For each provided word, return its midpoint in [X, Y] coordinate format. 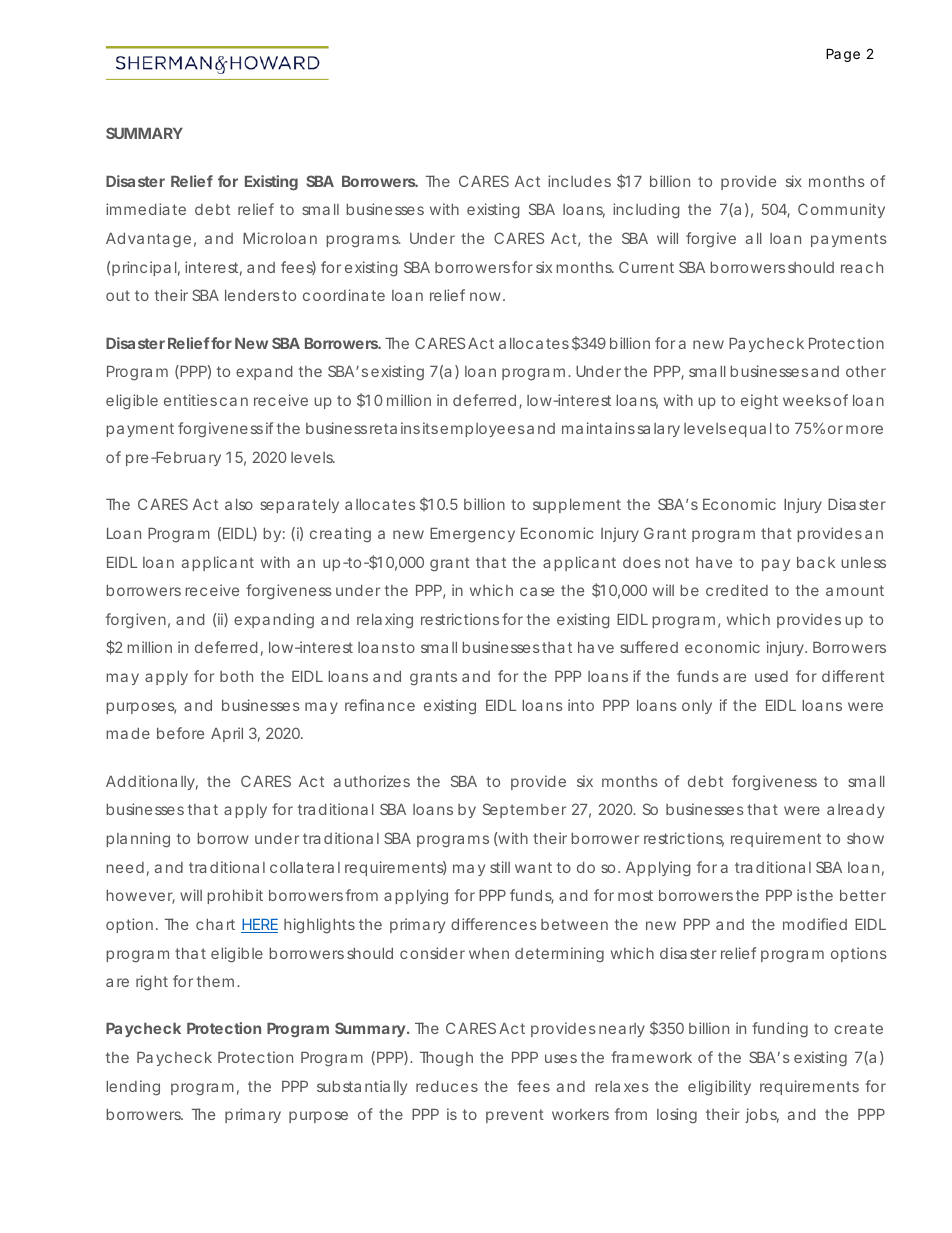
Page [843, 55]
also [239, 504]
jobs [762, 1115]
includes [579, 181]
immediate [146, 209]
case [537, 591]
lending [133, 1088]
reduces [447, 1086]
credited [737, 590]
